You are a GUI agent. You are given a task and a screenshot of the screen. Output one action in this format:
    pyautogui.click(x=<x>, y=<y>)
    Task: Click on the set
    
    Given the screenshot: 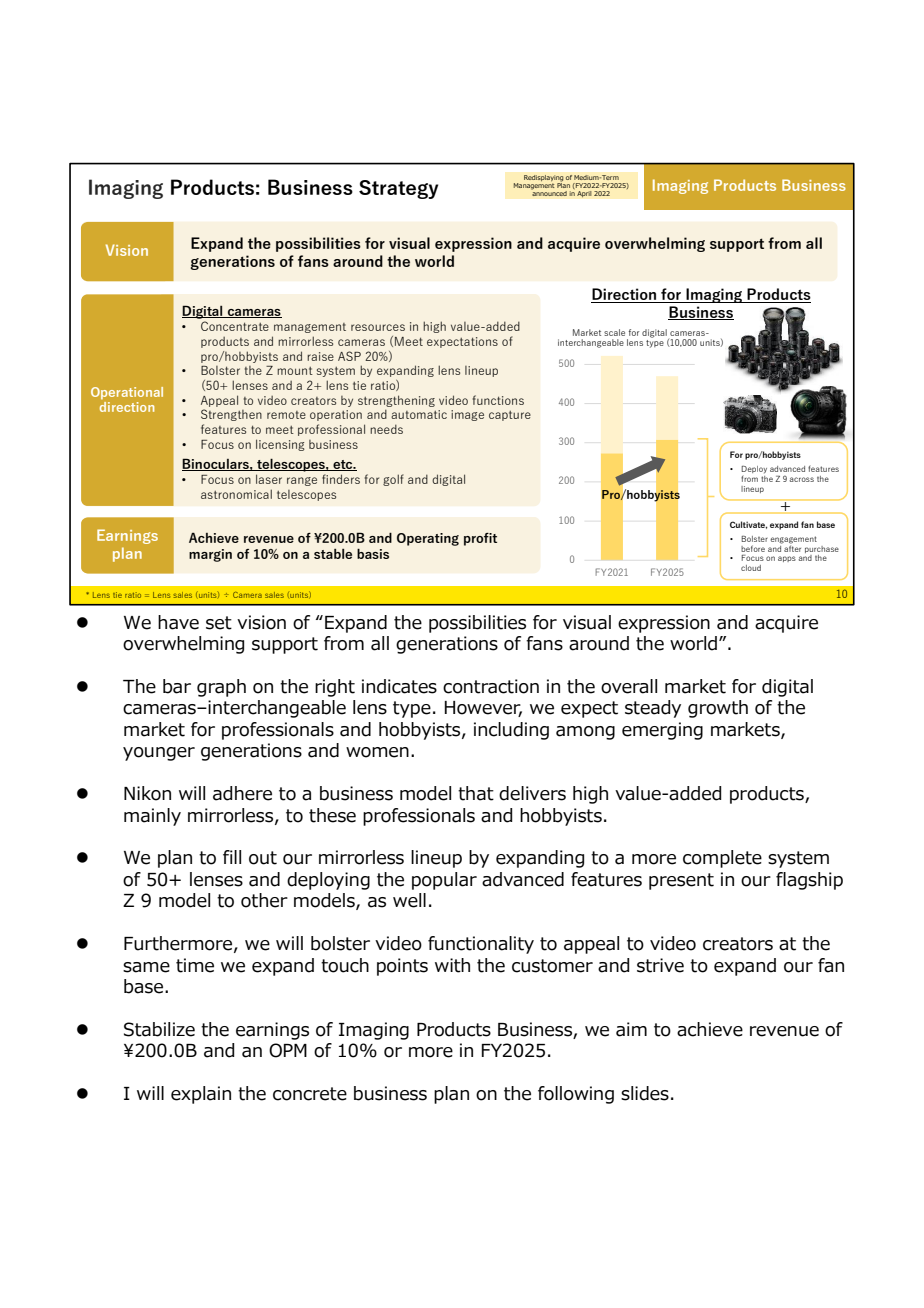 What is the action you would take?
    pyautogui.click(x=219, y=623)
